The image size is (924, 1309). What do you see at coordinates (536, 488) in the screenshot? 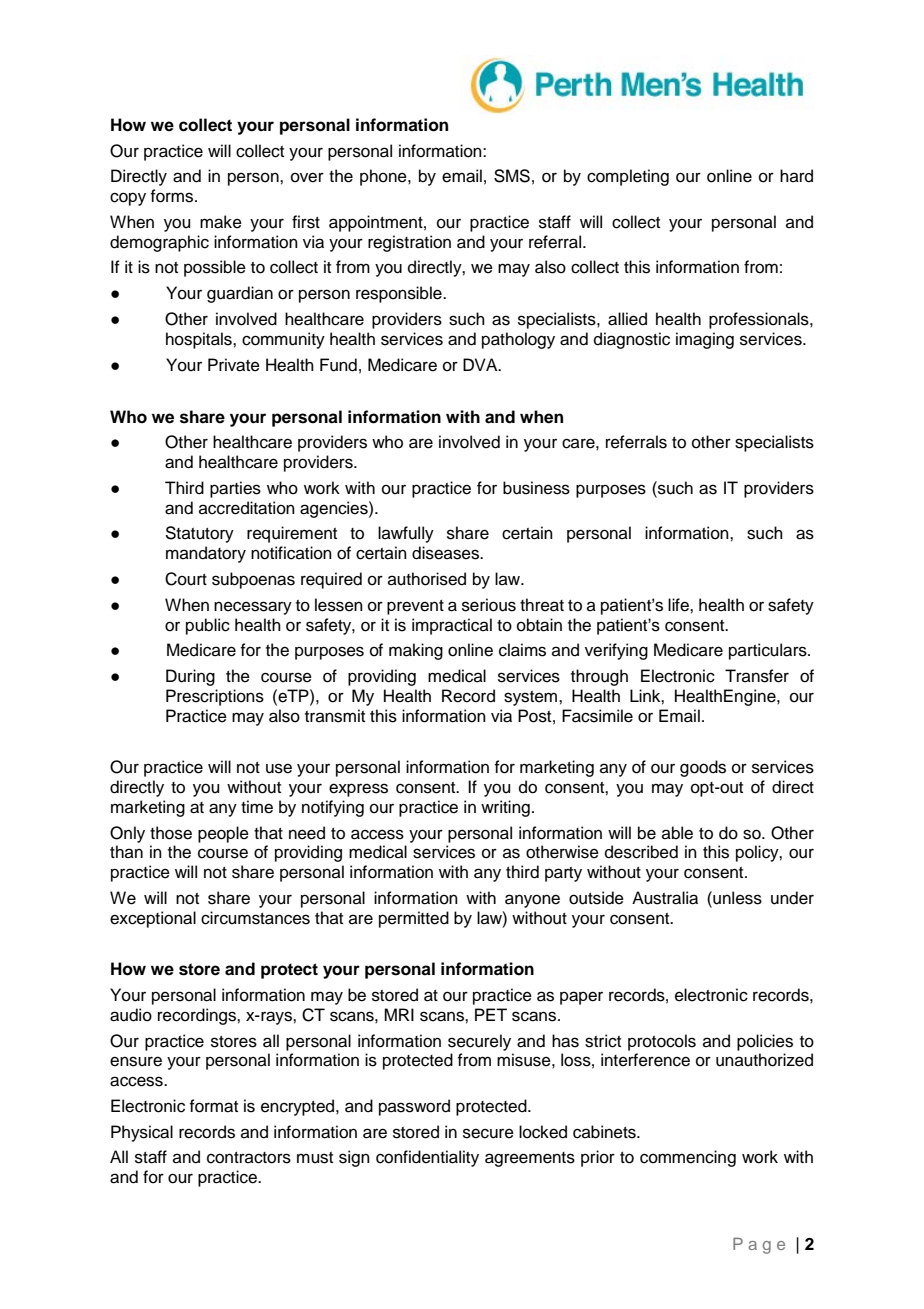
I see `business` at bounding box center [536, 488].
